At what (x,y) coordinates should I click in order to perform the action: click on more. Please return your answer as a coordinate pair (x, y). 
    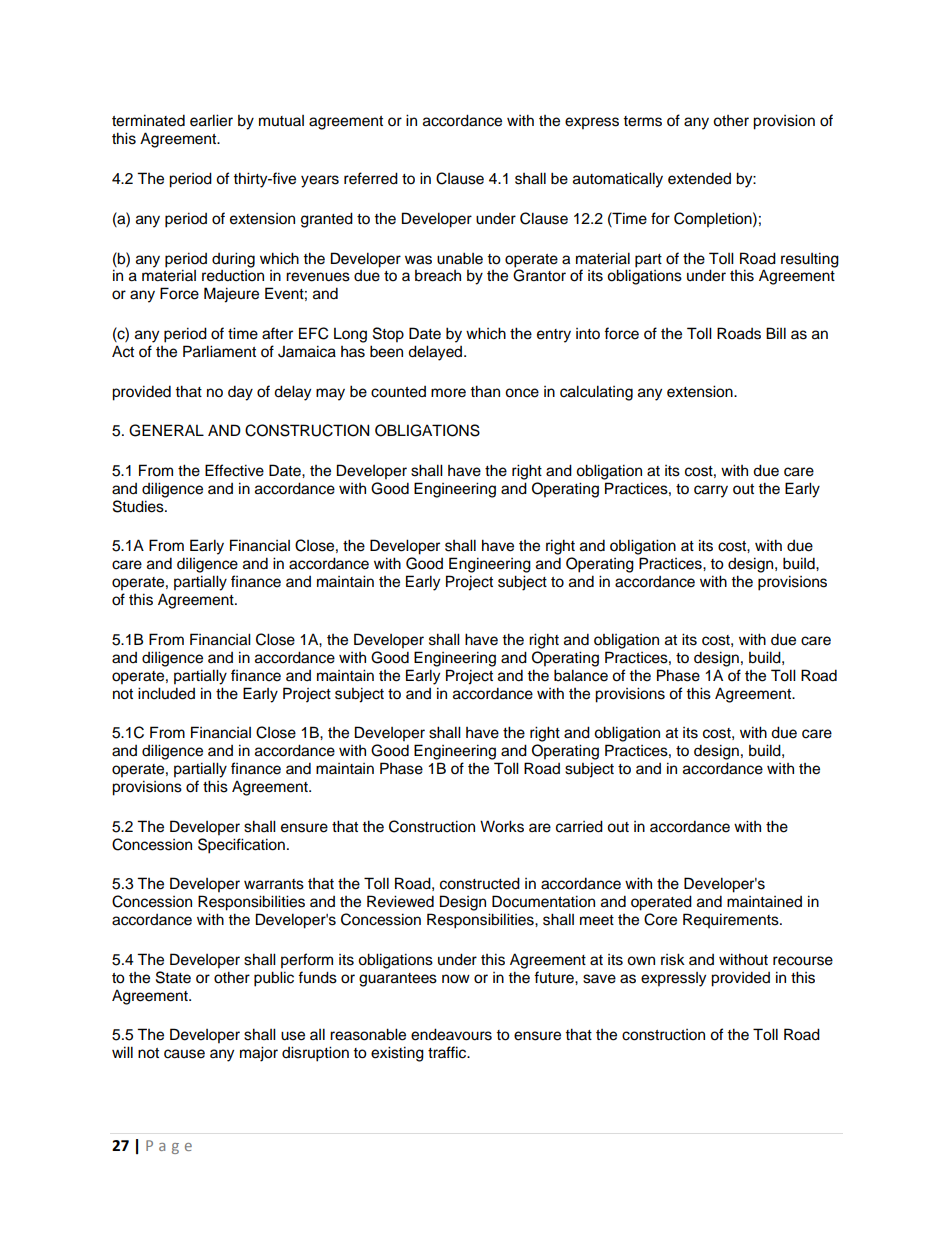
    Looking at the image, I should click on (448, 393).
